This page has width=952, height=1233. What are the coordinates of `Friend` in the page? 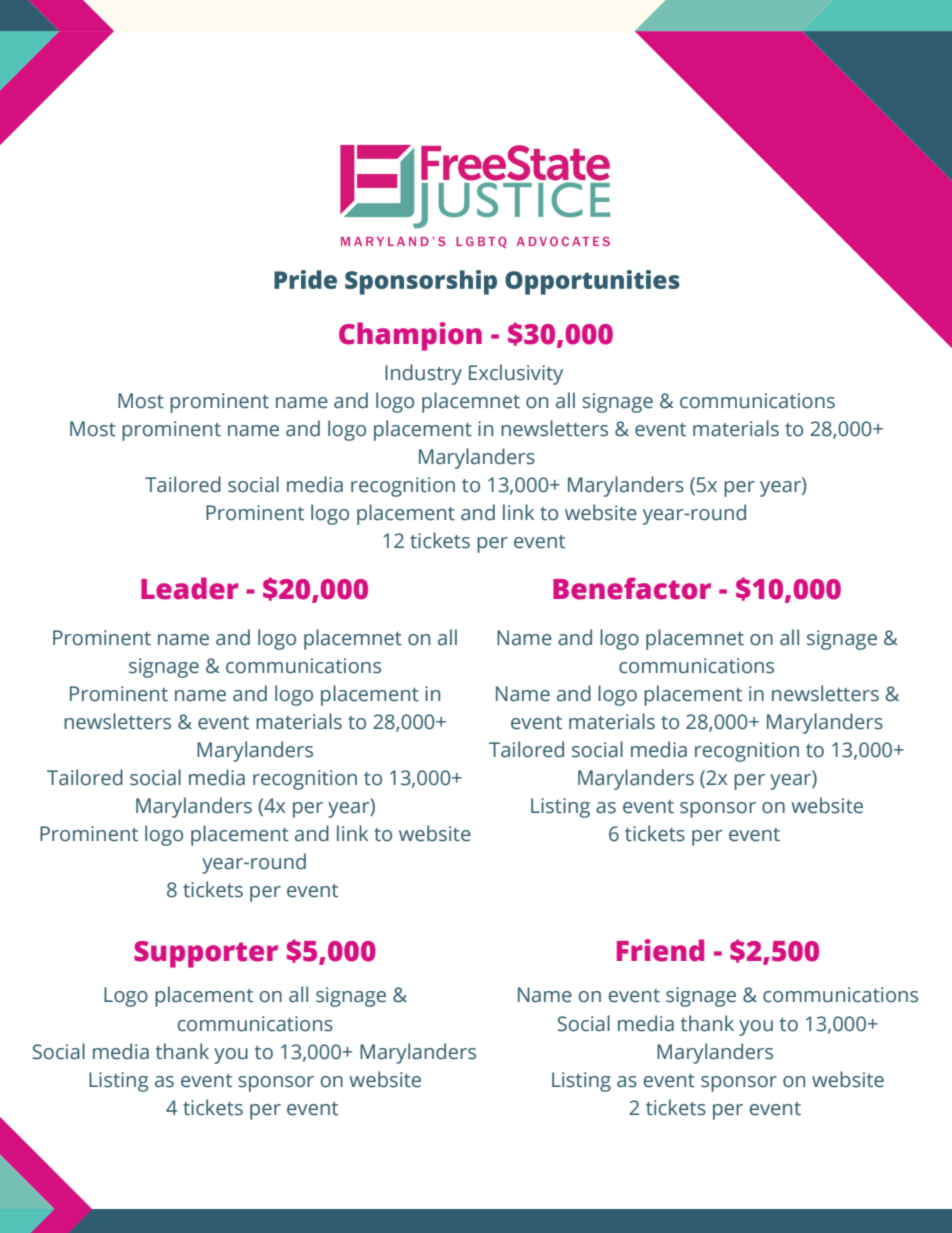 It's located at (660, 950).
